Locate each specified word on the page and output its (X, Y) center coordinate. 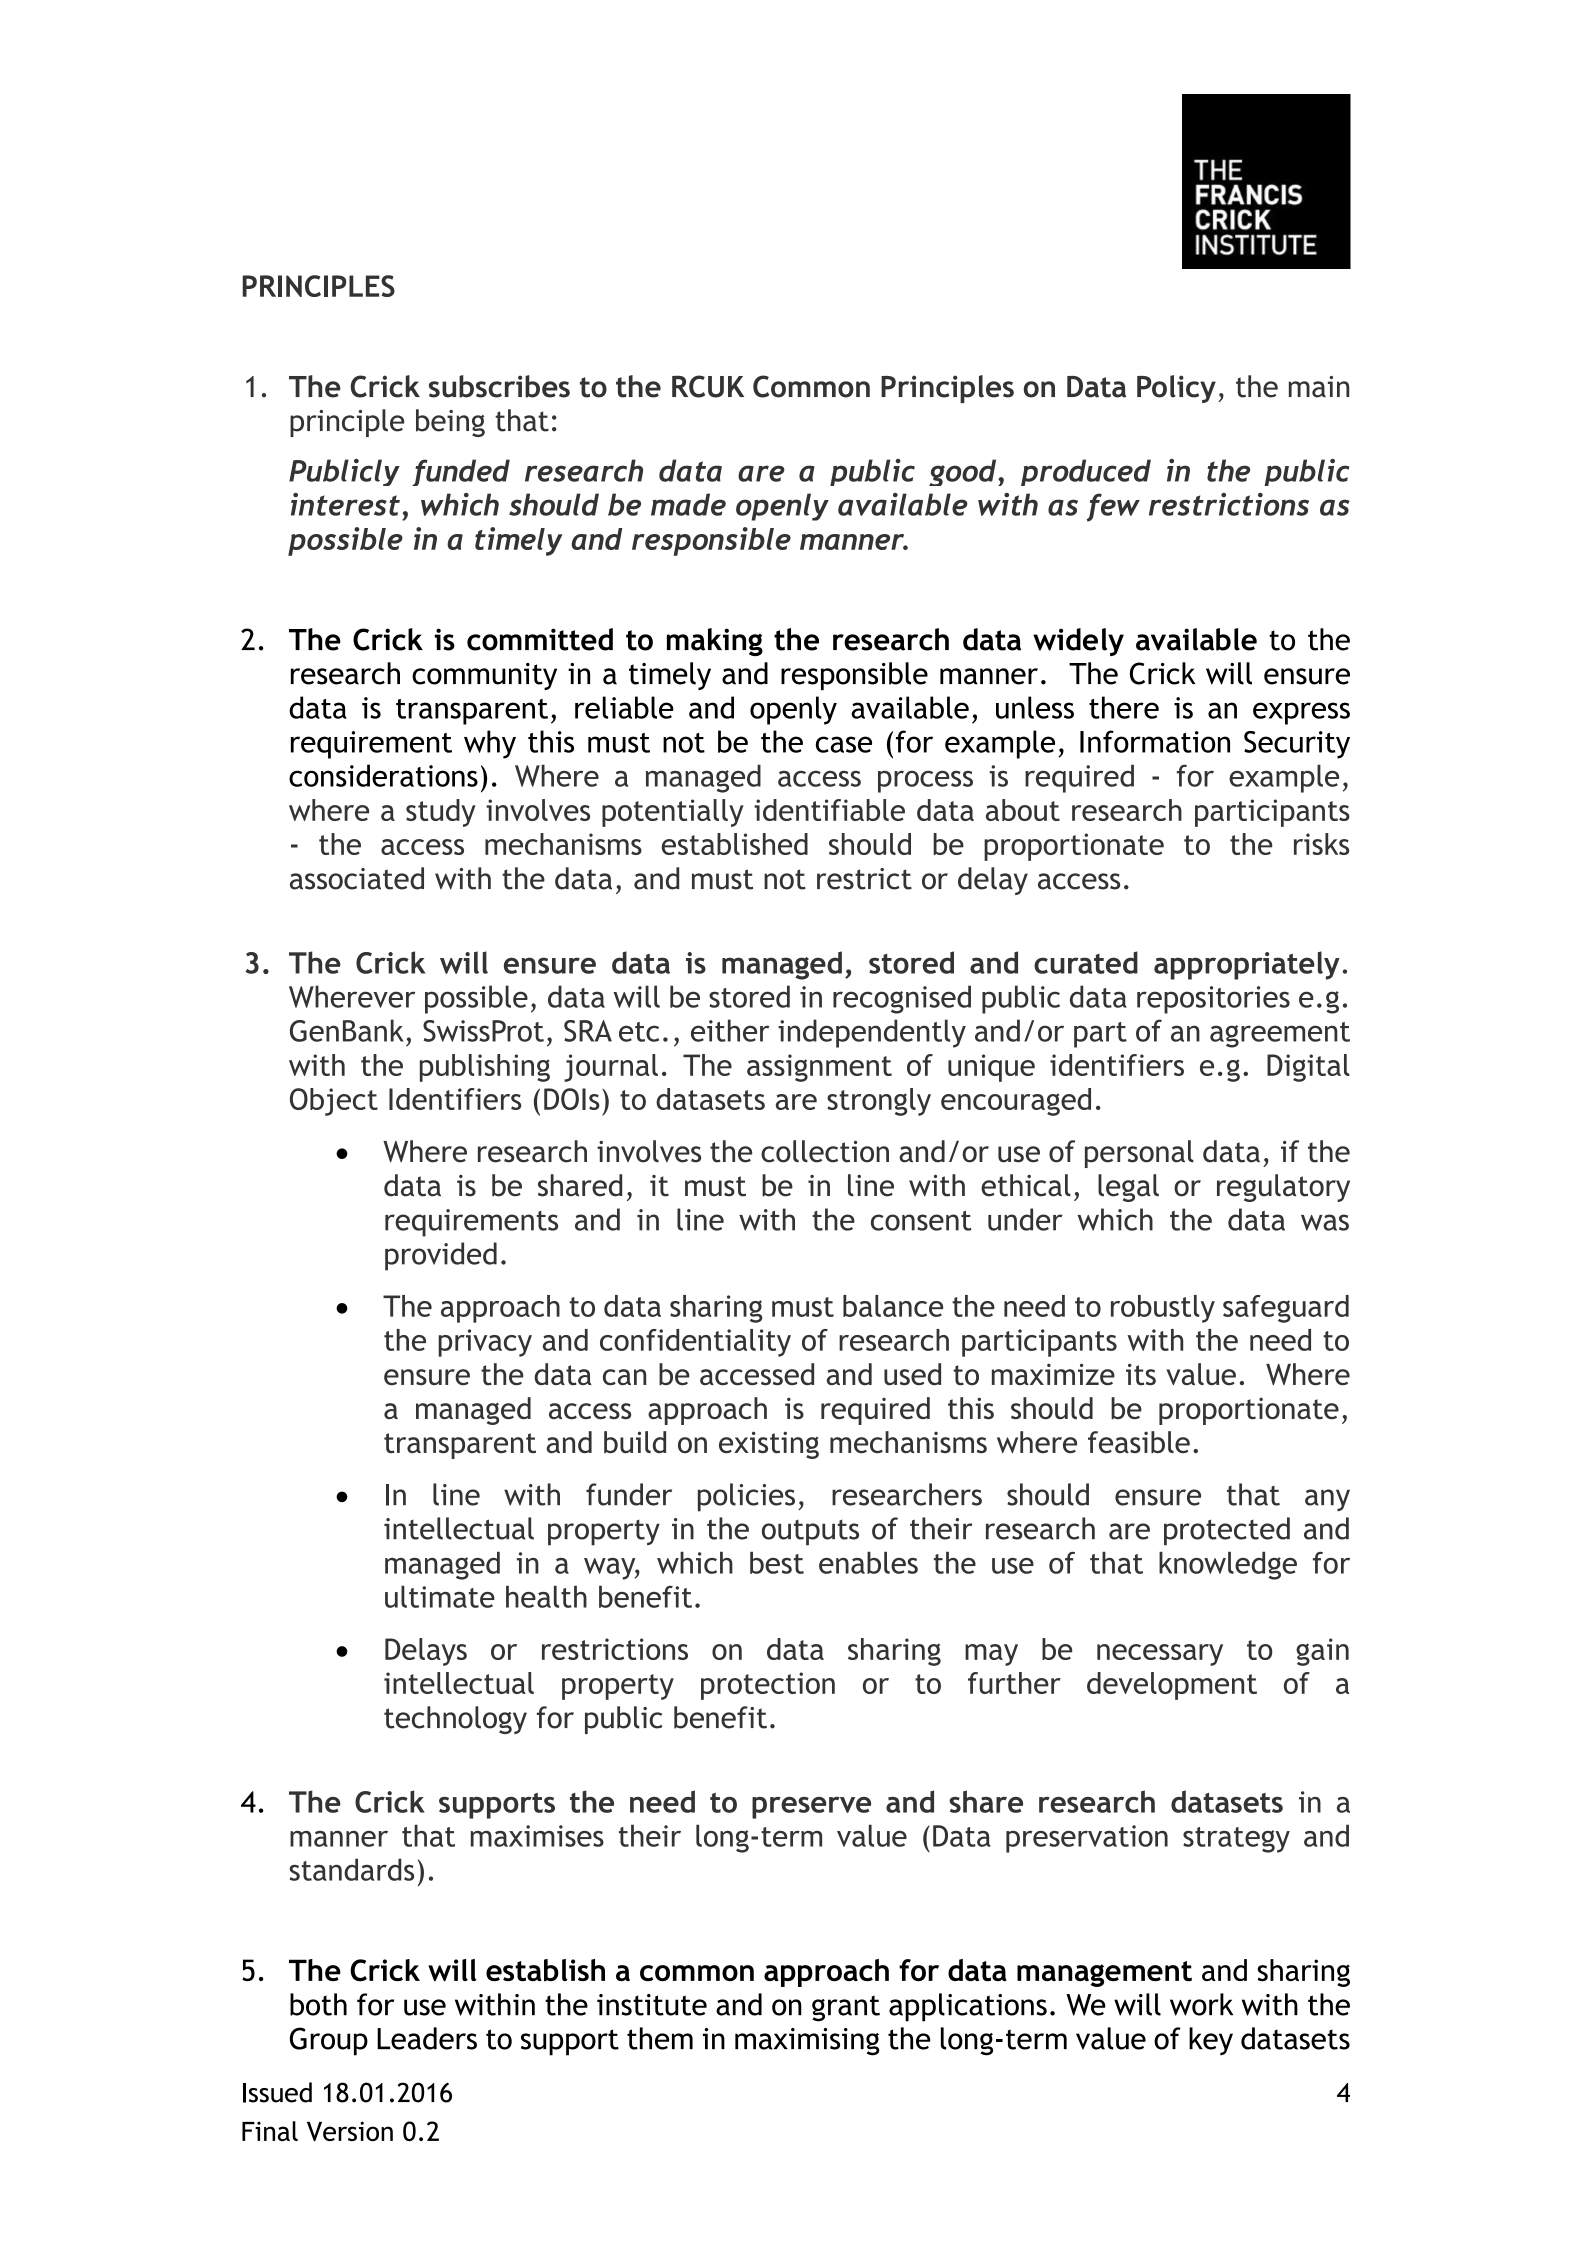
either (730, 1030)
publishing (485, 1068)
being (450, 423)
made (688, 504)
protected (1227, 1531)
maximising (807, 2042)
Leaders (427, 2038)
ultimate (440, 1596)
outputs (810, 1533)
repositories (1213, 1000)
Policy (1176, 389)
